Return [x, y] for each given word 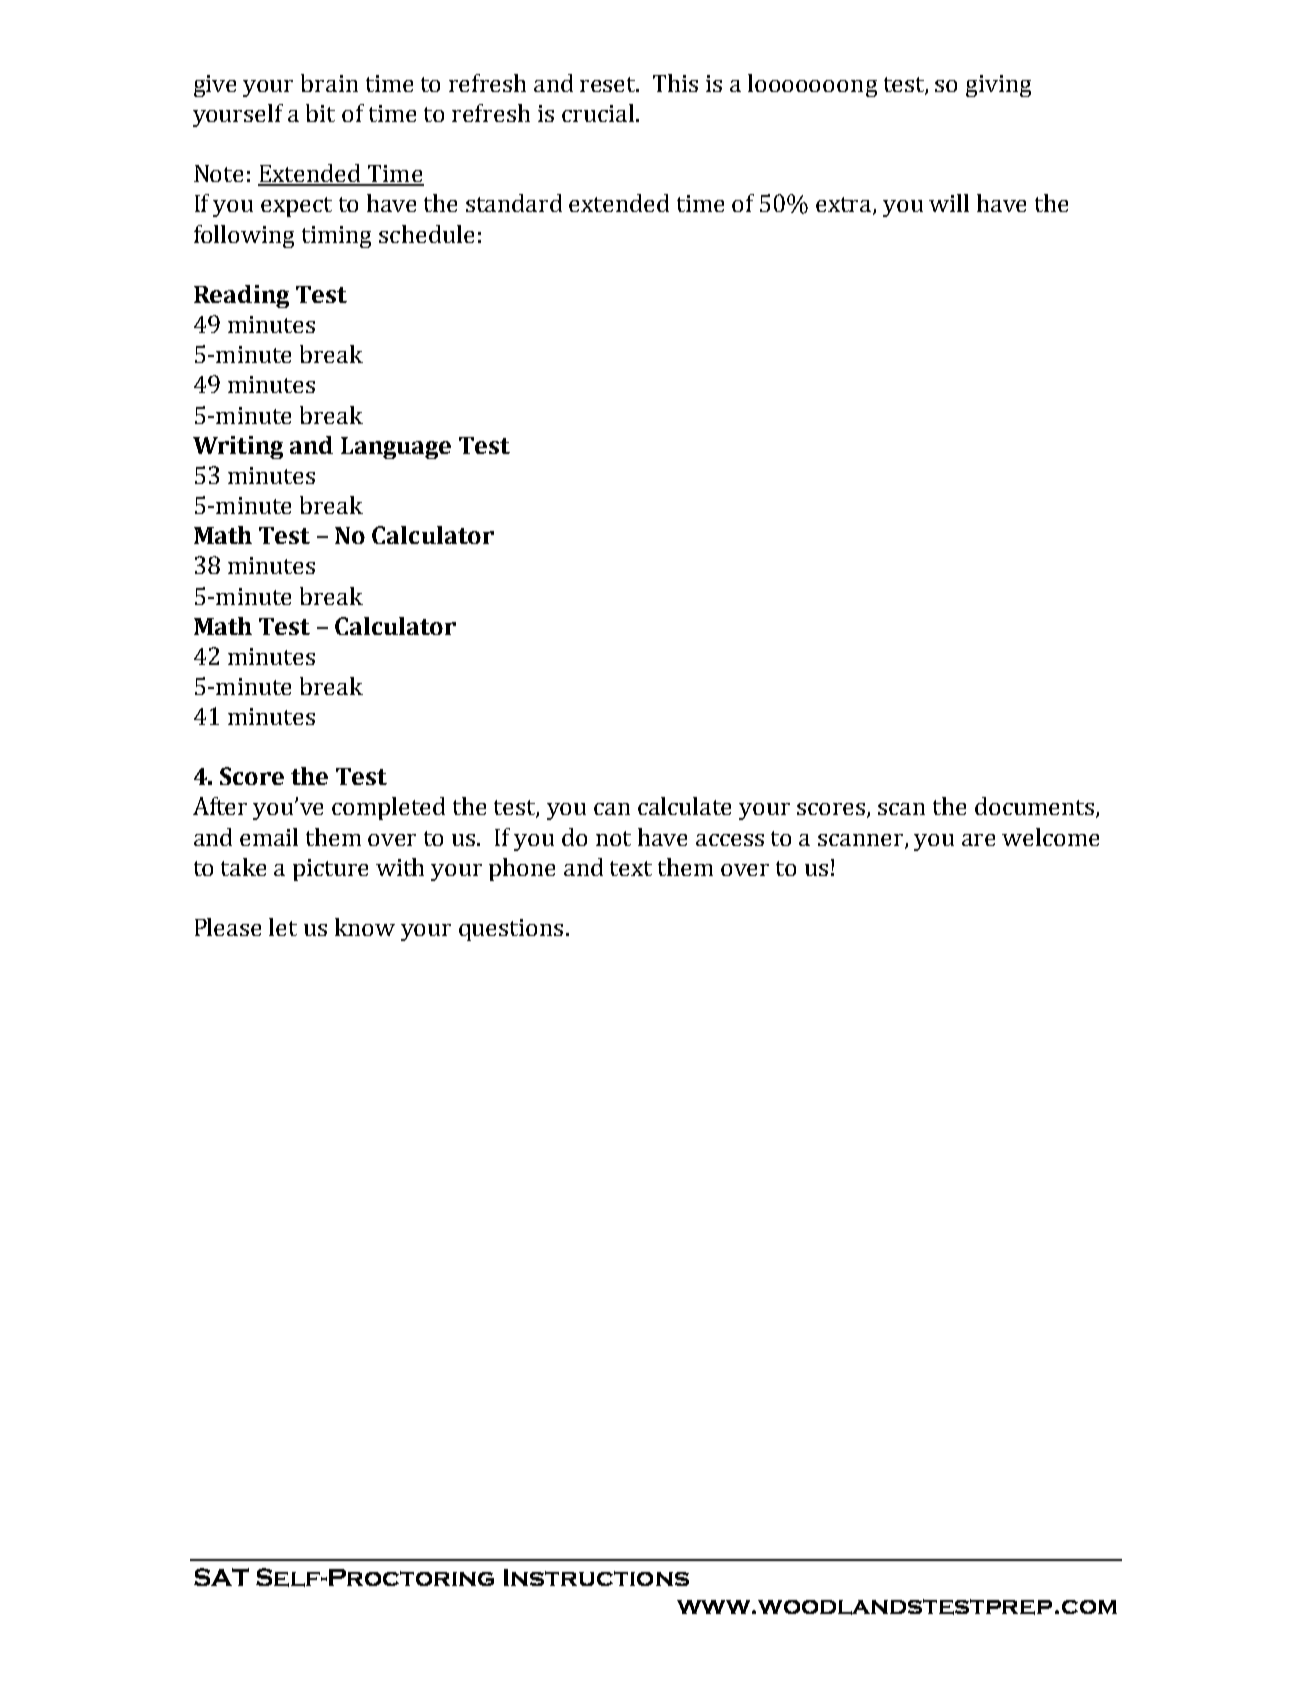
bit [320, 113]
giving [998, 86]
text [631, 868]
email [269, 837]
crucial [599, 113]
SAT [221, 1577]
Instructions [596, 1577]
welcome [1050, 837]
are [978, 840]
